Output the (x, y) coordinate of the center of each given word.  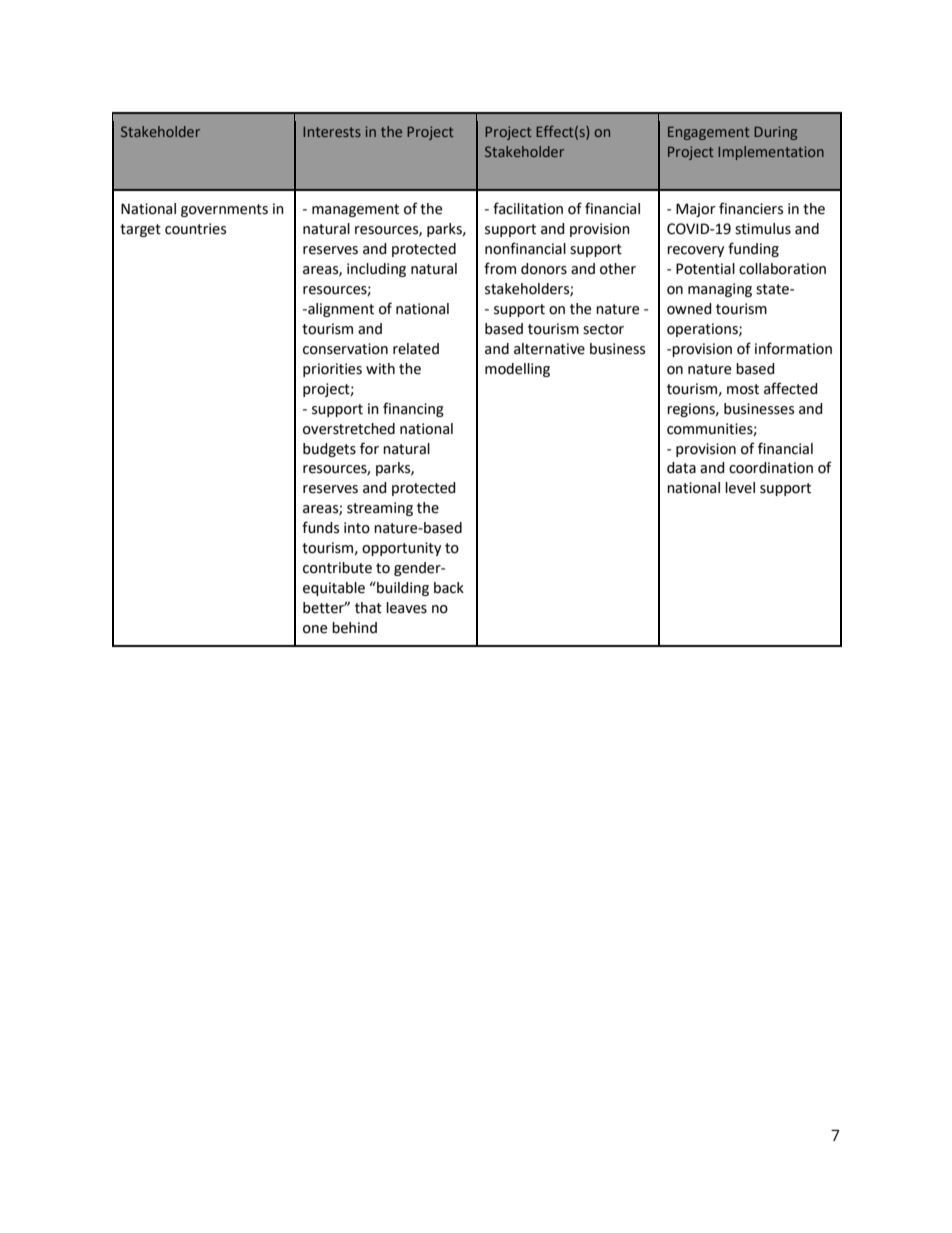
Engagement (709, 133)
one (315, 629)
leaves (406, 608)
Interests (332, 132)
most (743, 389)
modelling (517, 370)
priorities (332, 370)
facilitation (528, 208)
